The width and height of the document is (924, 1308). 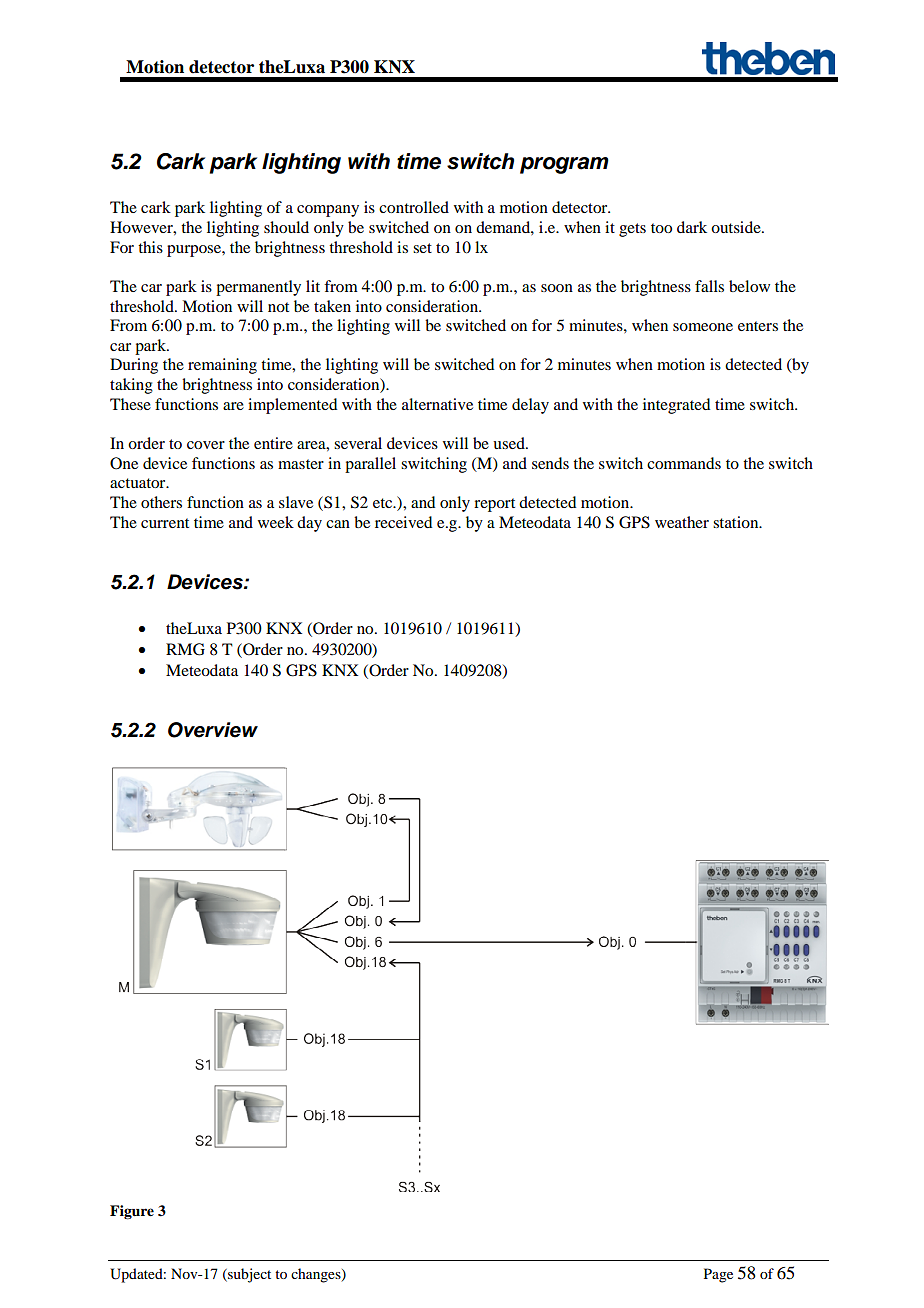 I want to click on this, so click(x=150, y=247).
